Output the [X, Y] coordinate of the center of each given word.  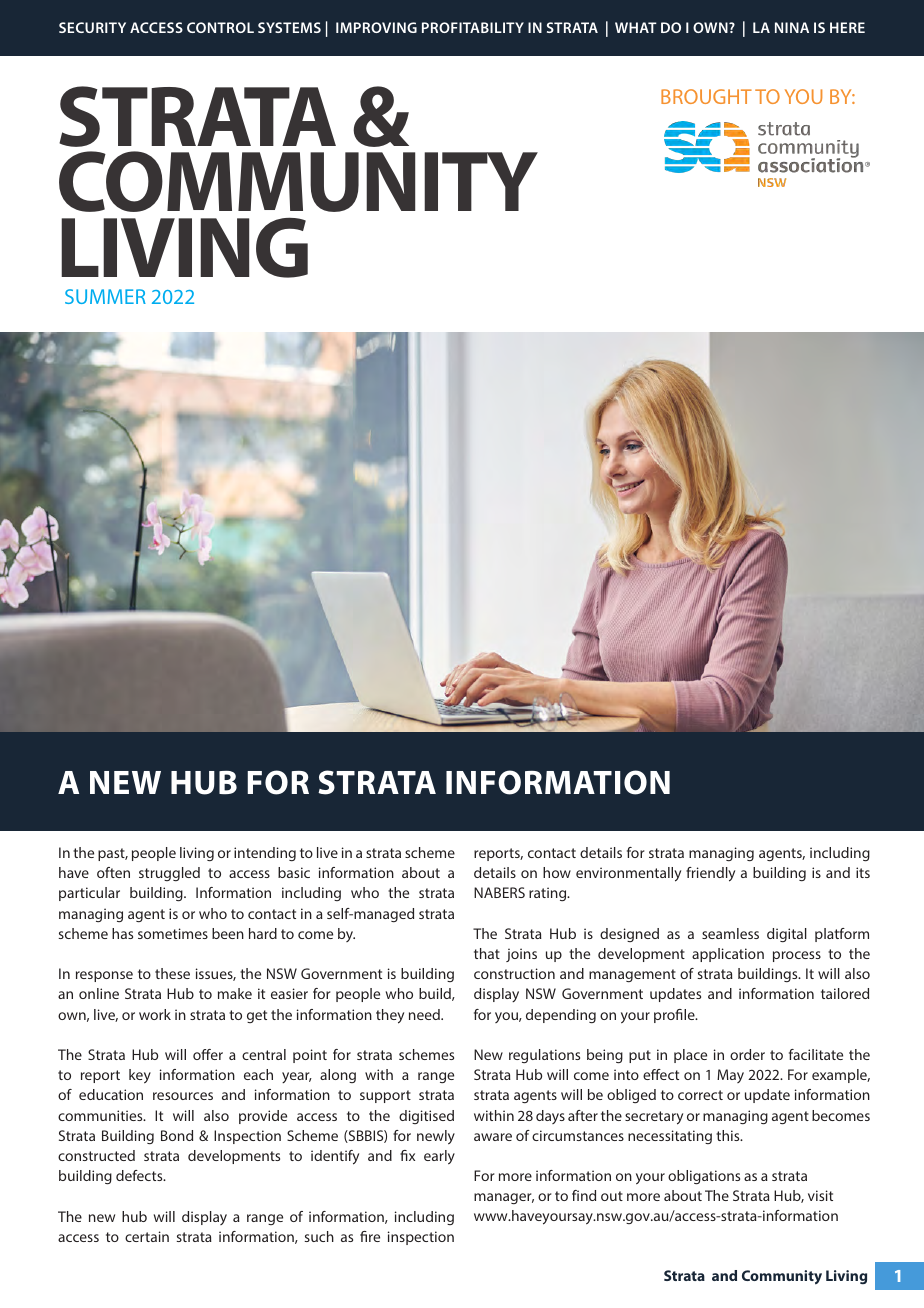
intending [265, 854]
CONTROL [220, 27]
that [487, 953]
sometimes [173, 933]
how [557, 872]
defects [140, 1175]
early [439, 1157]
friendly [710, 874]
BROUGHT [706, 96]
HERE [847, 27]
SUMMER [105, 296]
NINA [792, 27]
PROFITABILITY [473, 27]
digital [787, 935]
